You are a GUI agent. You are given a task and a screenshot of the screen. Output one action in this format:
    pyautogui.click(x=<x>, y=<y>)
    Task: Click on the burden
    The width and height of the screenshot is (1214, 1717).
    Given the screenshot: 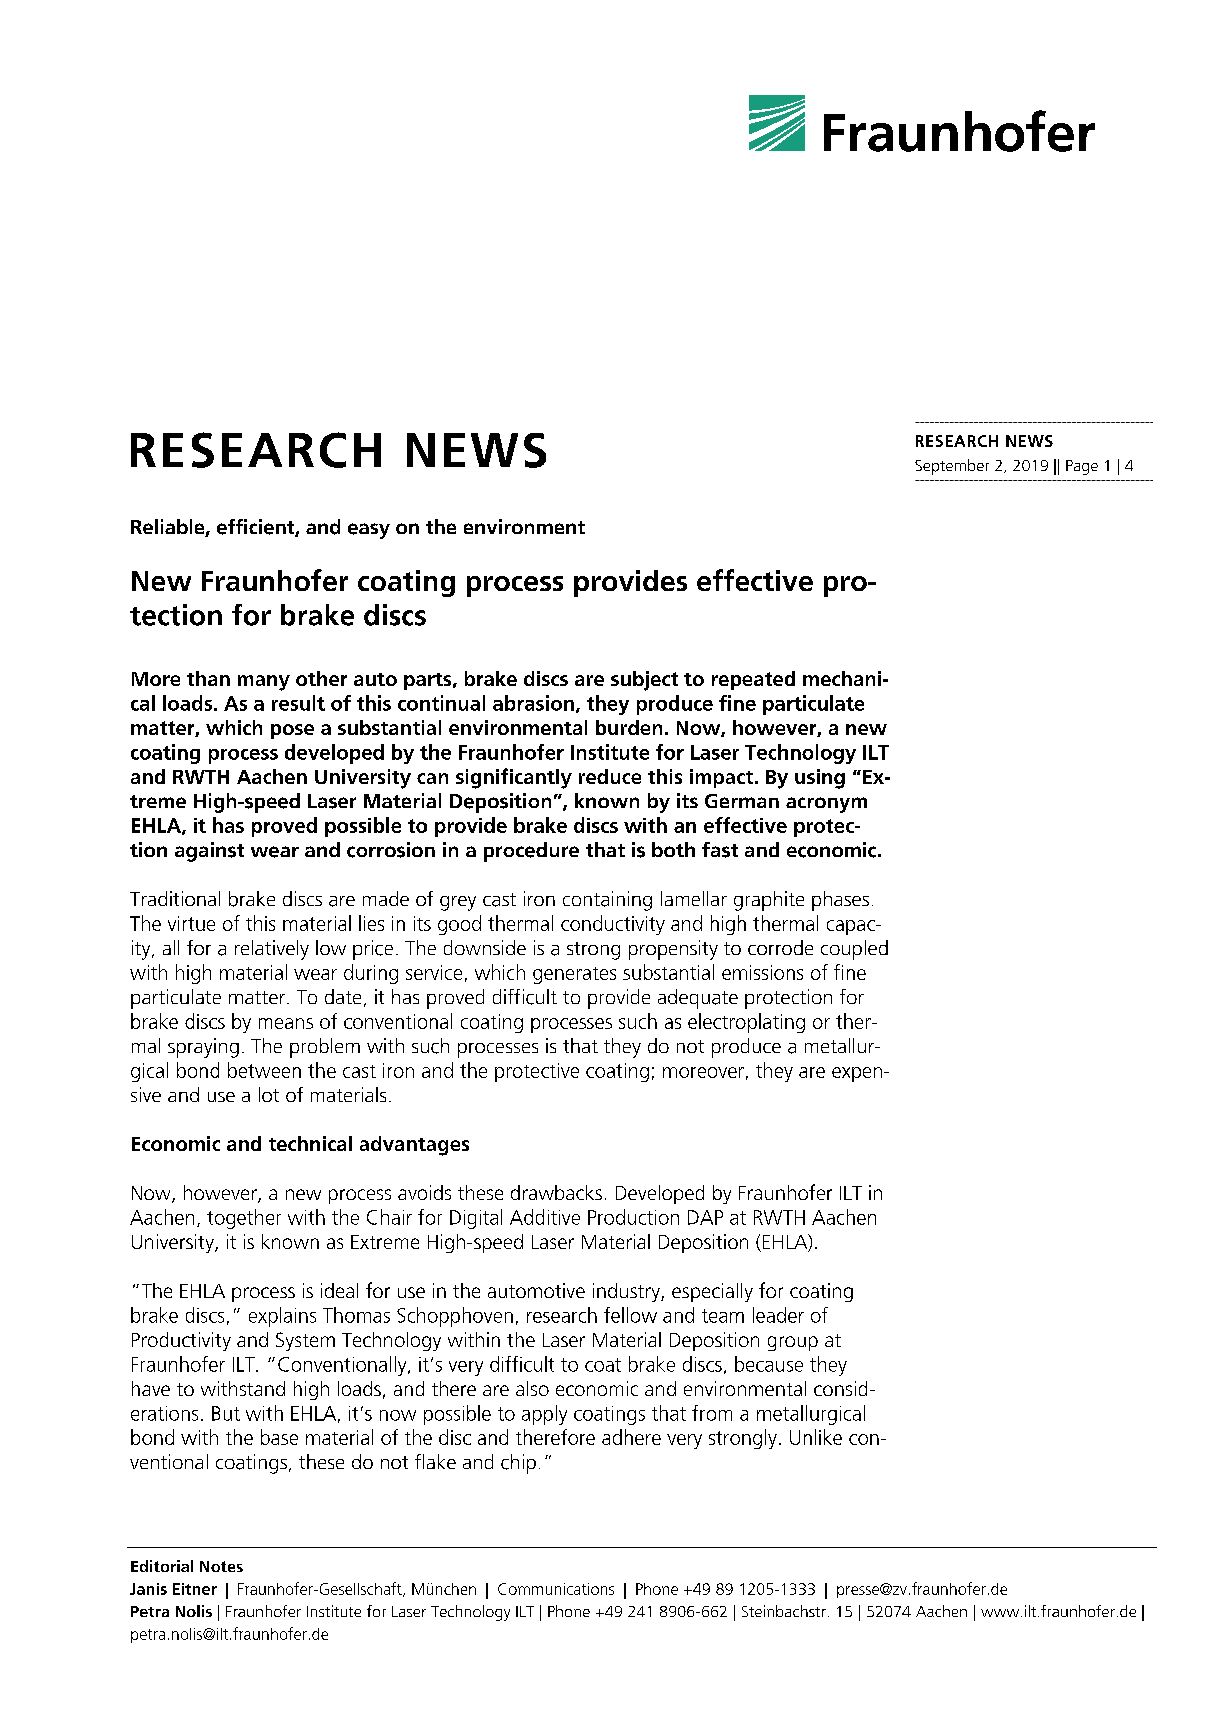 What is the action you would take?
    pyautogui.click(x=629, y=727)
